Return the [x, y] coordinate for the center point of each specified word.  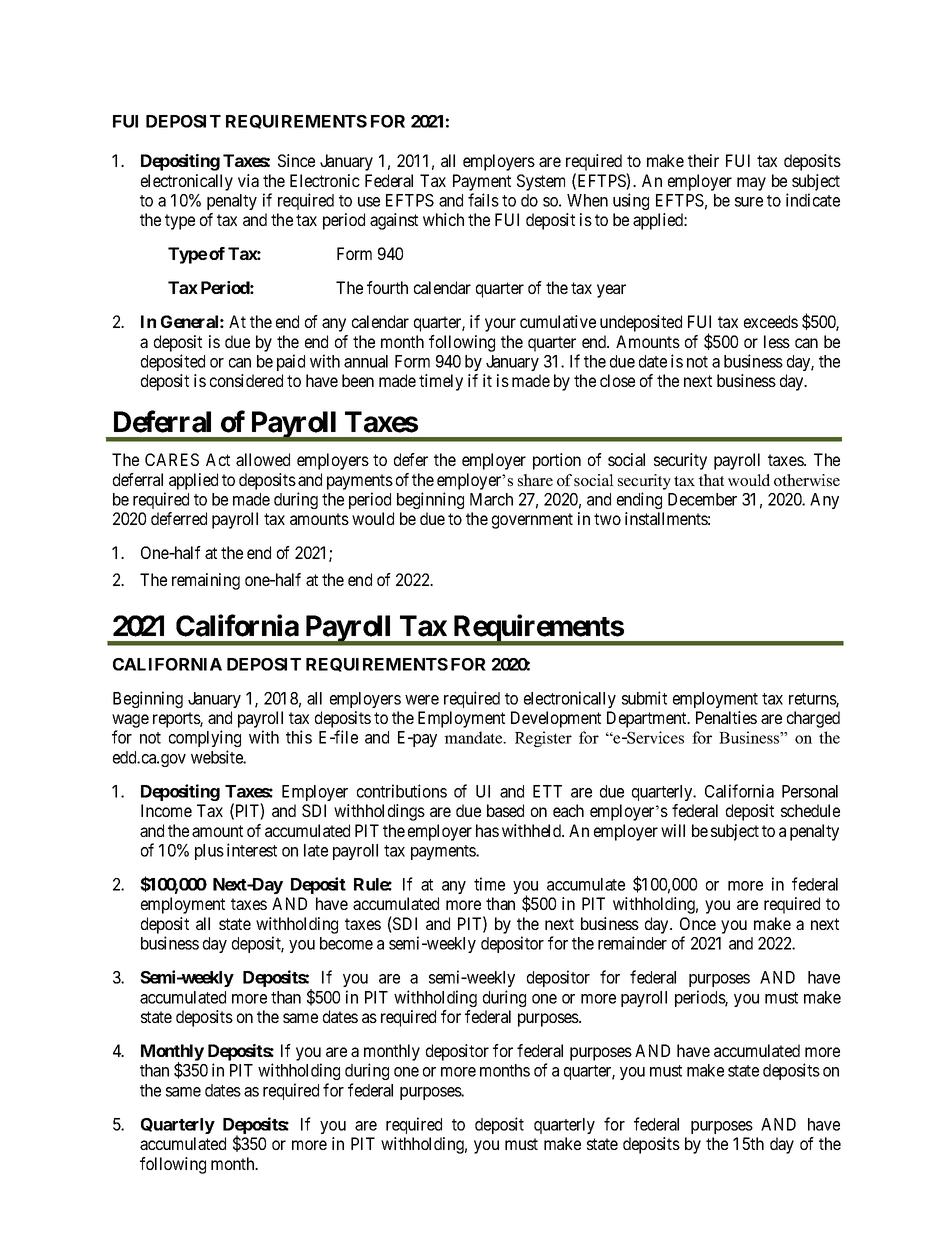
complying [205, 738]
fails [483, 200]
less [777, 341]
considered [246, 380]
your [500, 325]
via [248, 180]
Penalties [726, 717]
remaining [206, 581]
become [346, 943]
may [751, 184]
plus [209, 852]
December [702, 499]
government [532, 521]
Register [543, 739]
